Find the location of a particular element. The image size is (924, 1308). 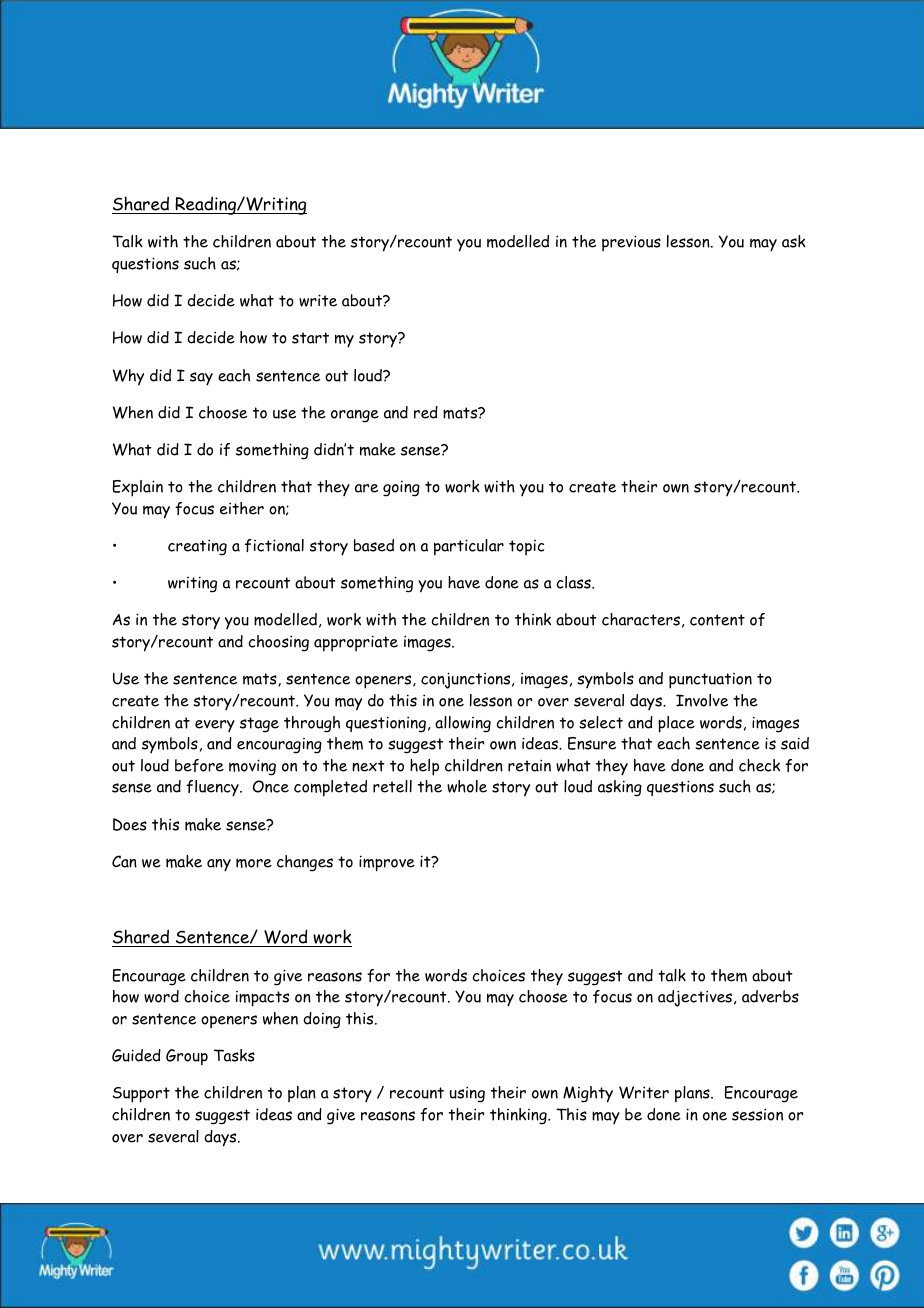

any is located at coordinates (219, 865).
